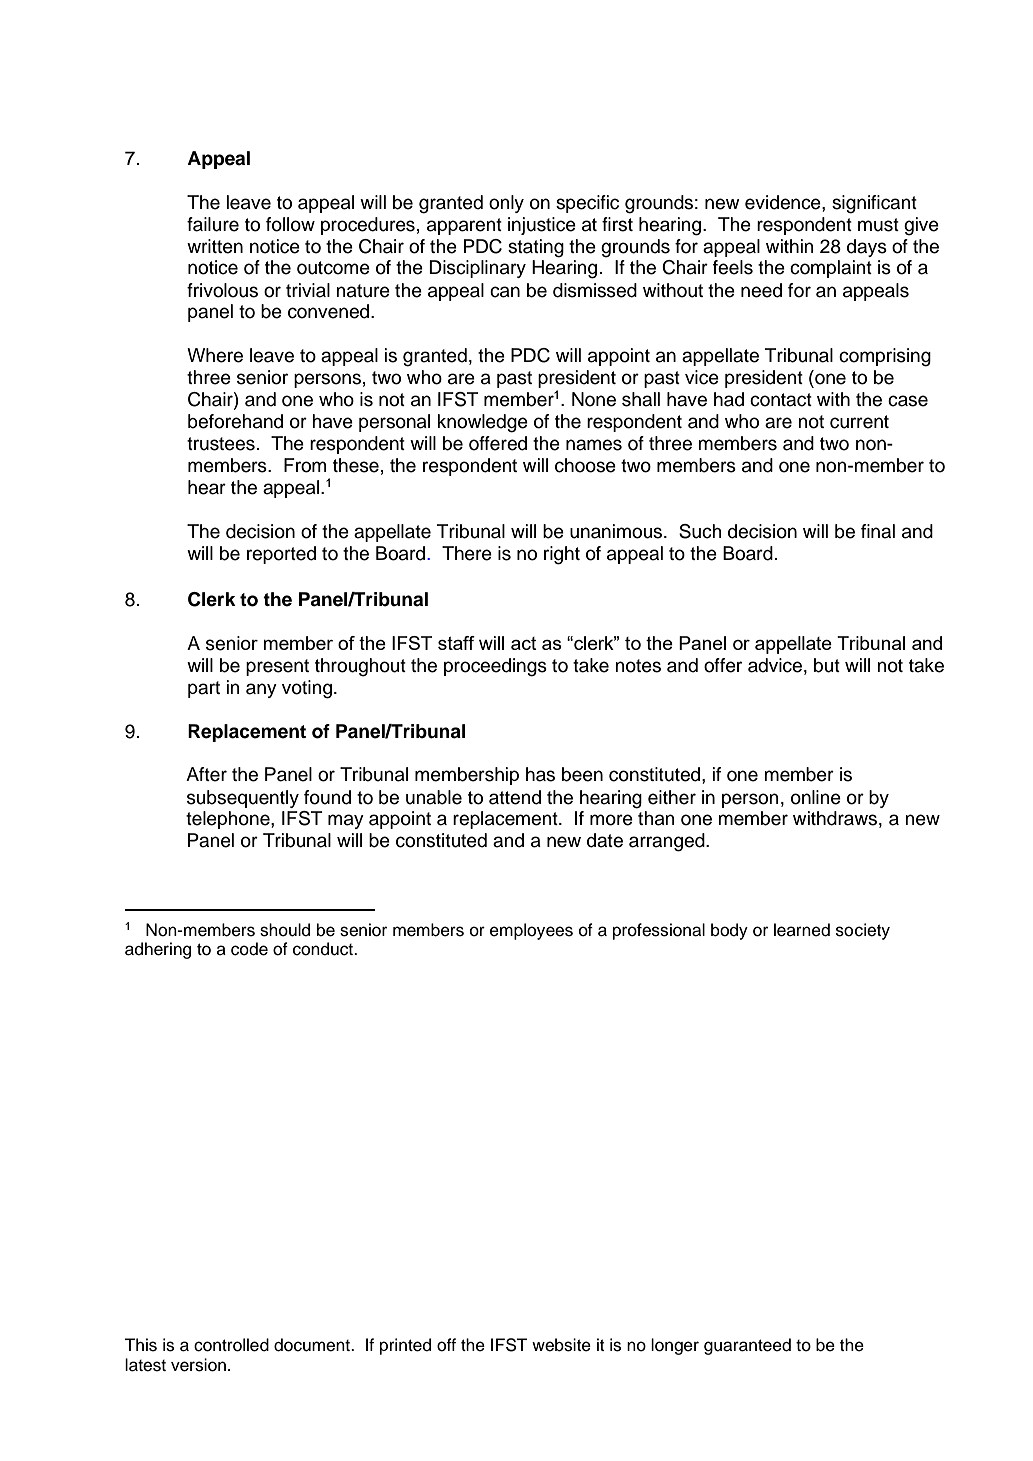  I want to click on controlled, so click(231, 1345).
